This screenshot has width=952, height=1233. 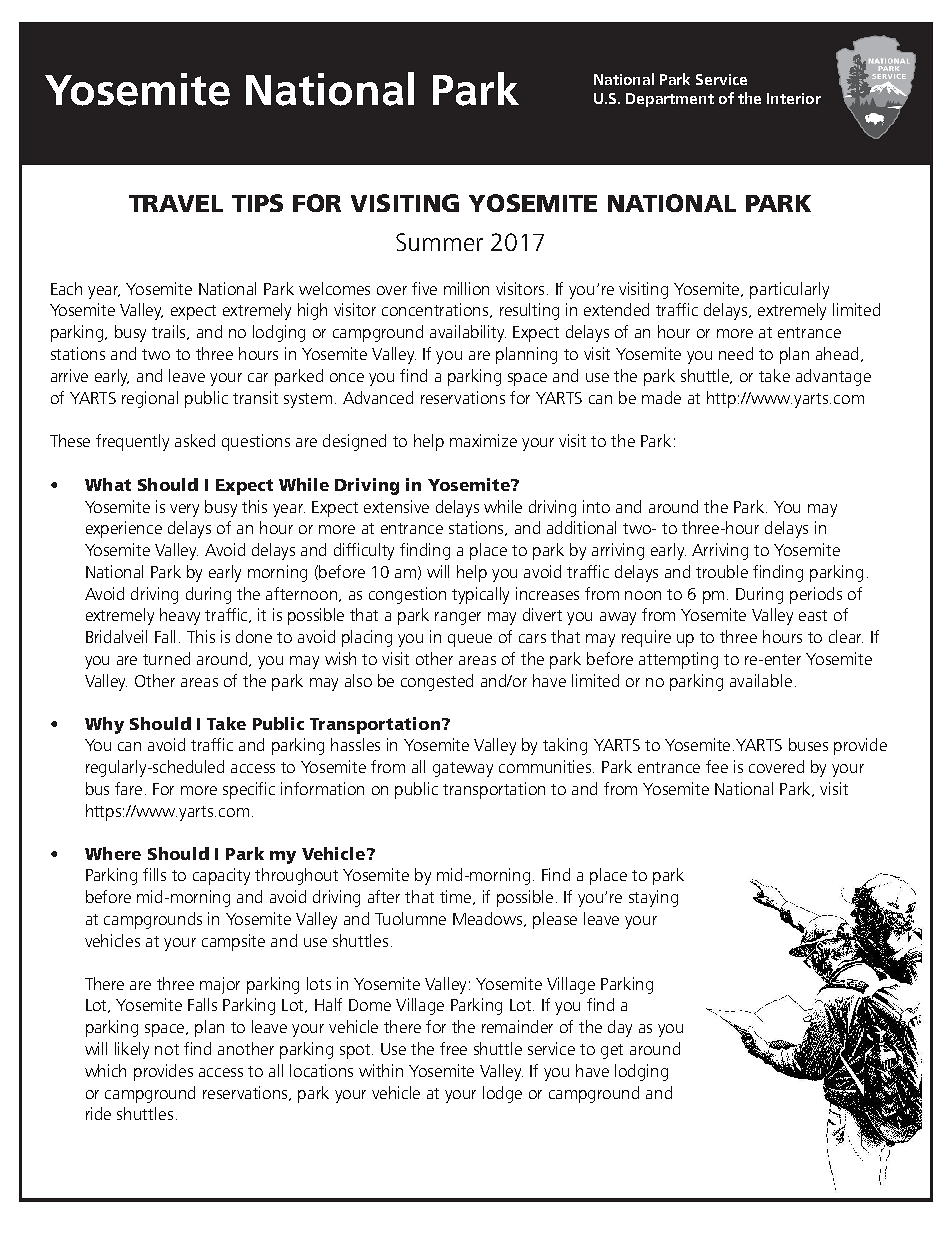 I want to click on trouble, so click(x=722, y=571).
